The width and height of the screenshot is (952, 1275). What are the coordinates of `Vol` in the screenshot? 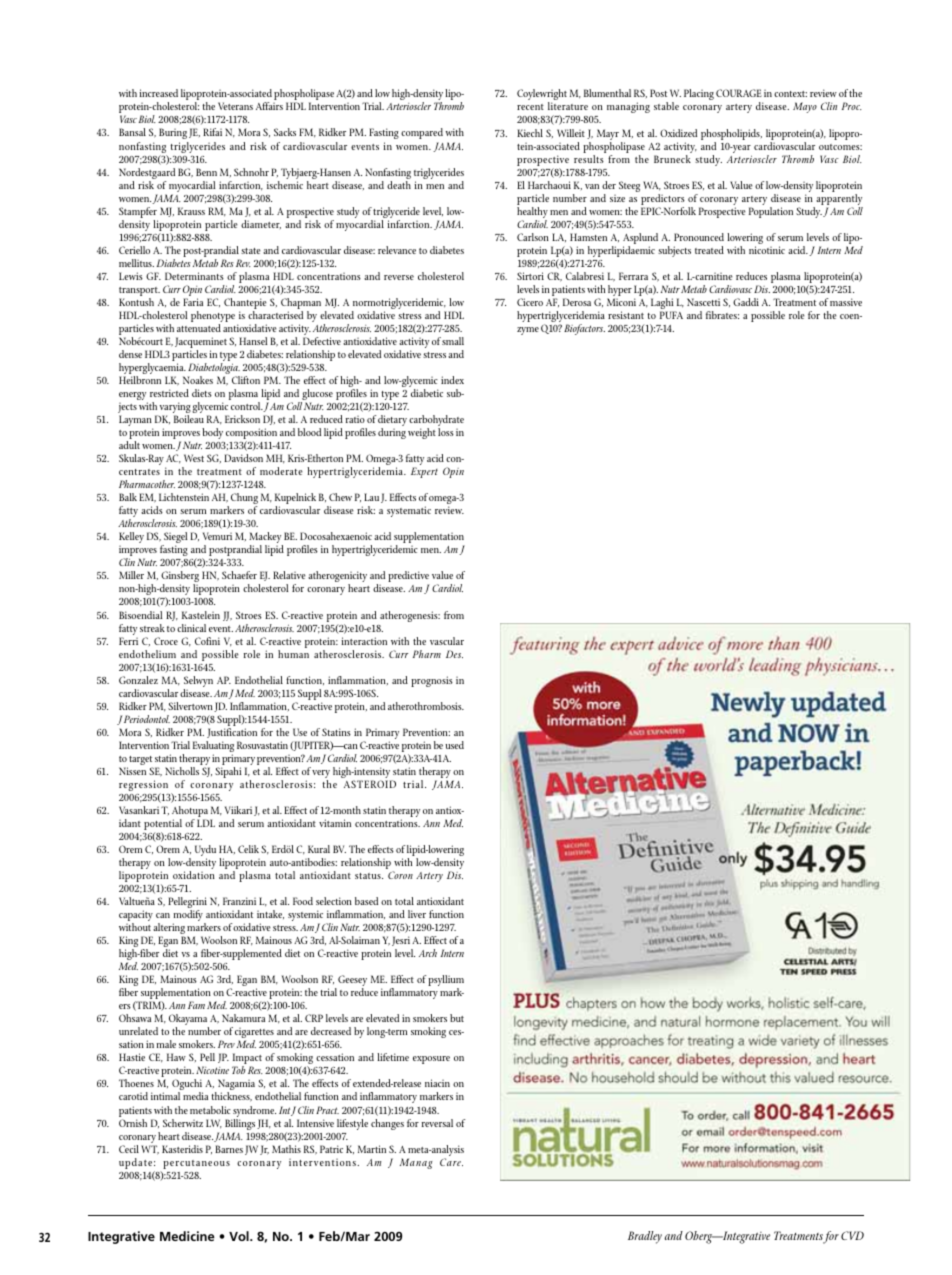 It's located at (240, 1236).
